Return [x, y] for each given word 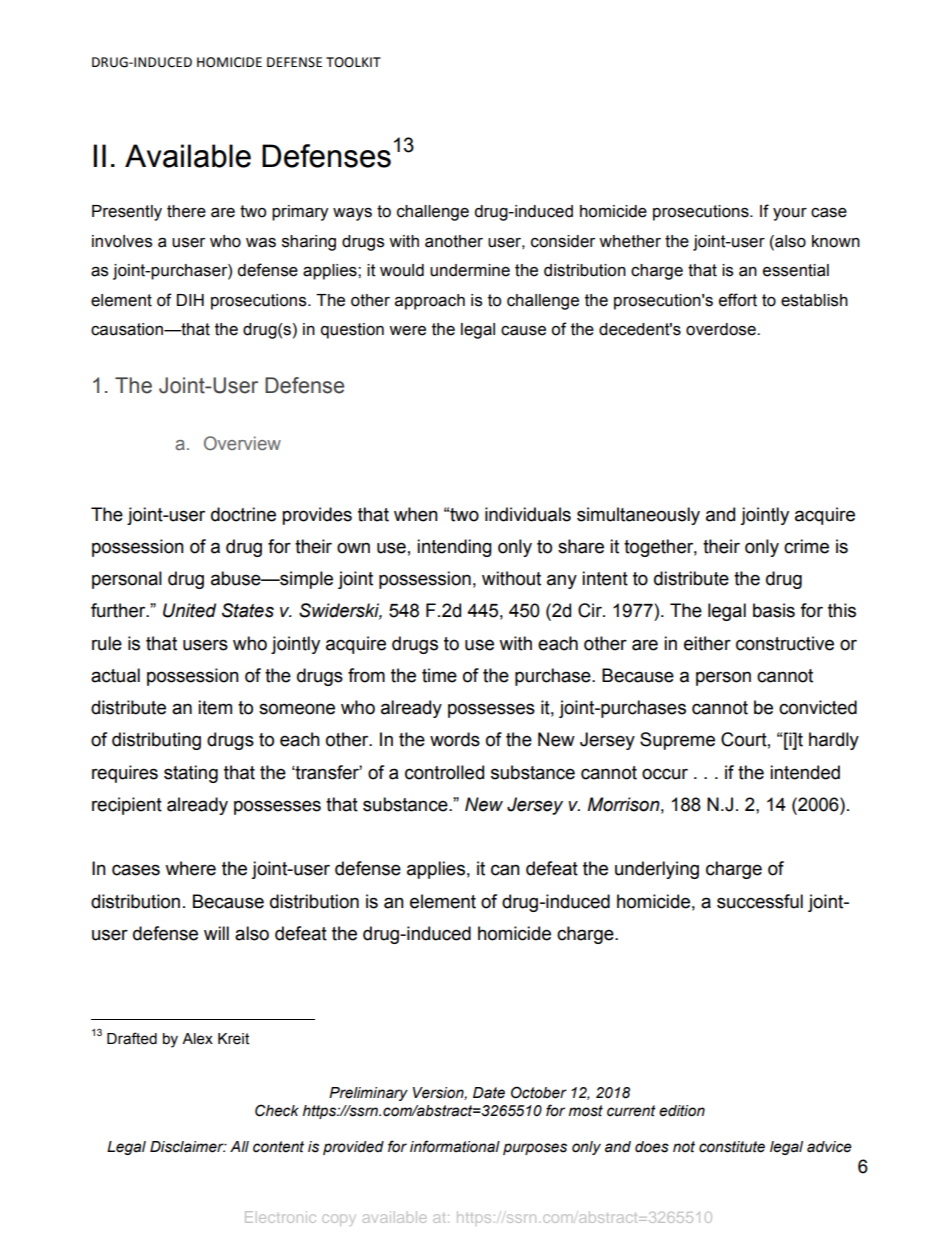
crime [806, 546]
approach [430, 302]
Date [489, 1093]
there [186, 211]
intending [454, 548]
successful [760, 901]
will [216, 933]
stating [191, 774]
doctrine [243, 514]
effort [738, 300]
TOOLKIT [353, 62]
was [261, 243]
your [790, 214]
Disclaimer [188, 1147]
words [455, 739]
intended [805, 772]
